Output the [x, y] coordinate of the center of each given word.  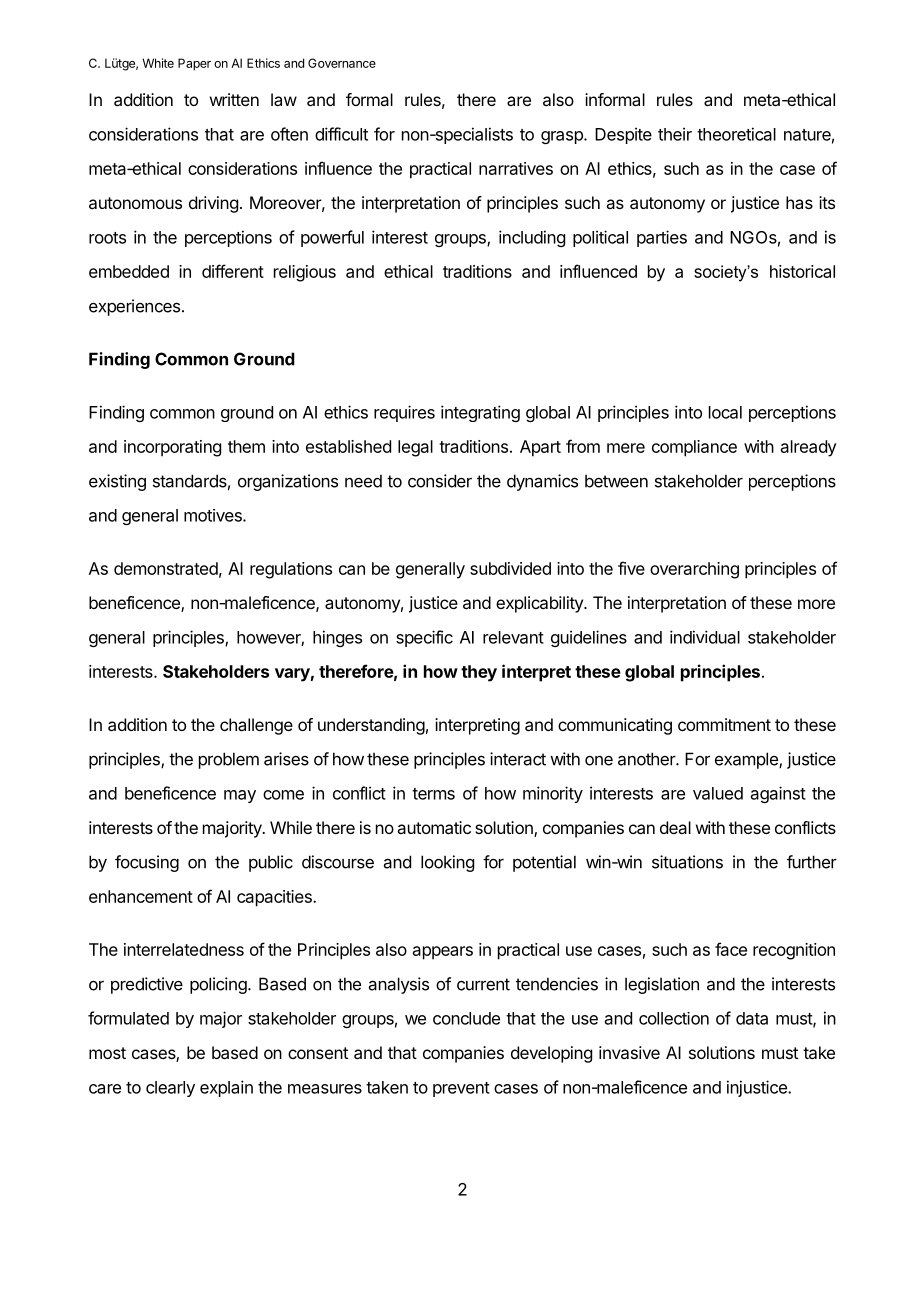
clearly [170, 1089]
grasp [563, 137]
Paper [194, 64]
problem [229, 760]
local [725, 412]
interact [518, 759]
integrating [480, 413]
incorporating [172, 448]
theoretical [736, 134]
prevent [461, 1089]
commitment [724, 724]
